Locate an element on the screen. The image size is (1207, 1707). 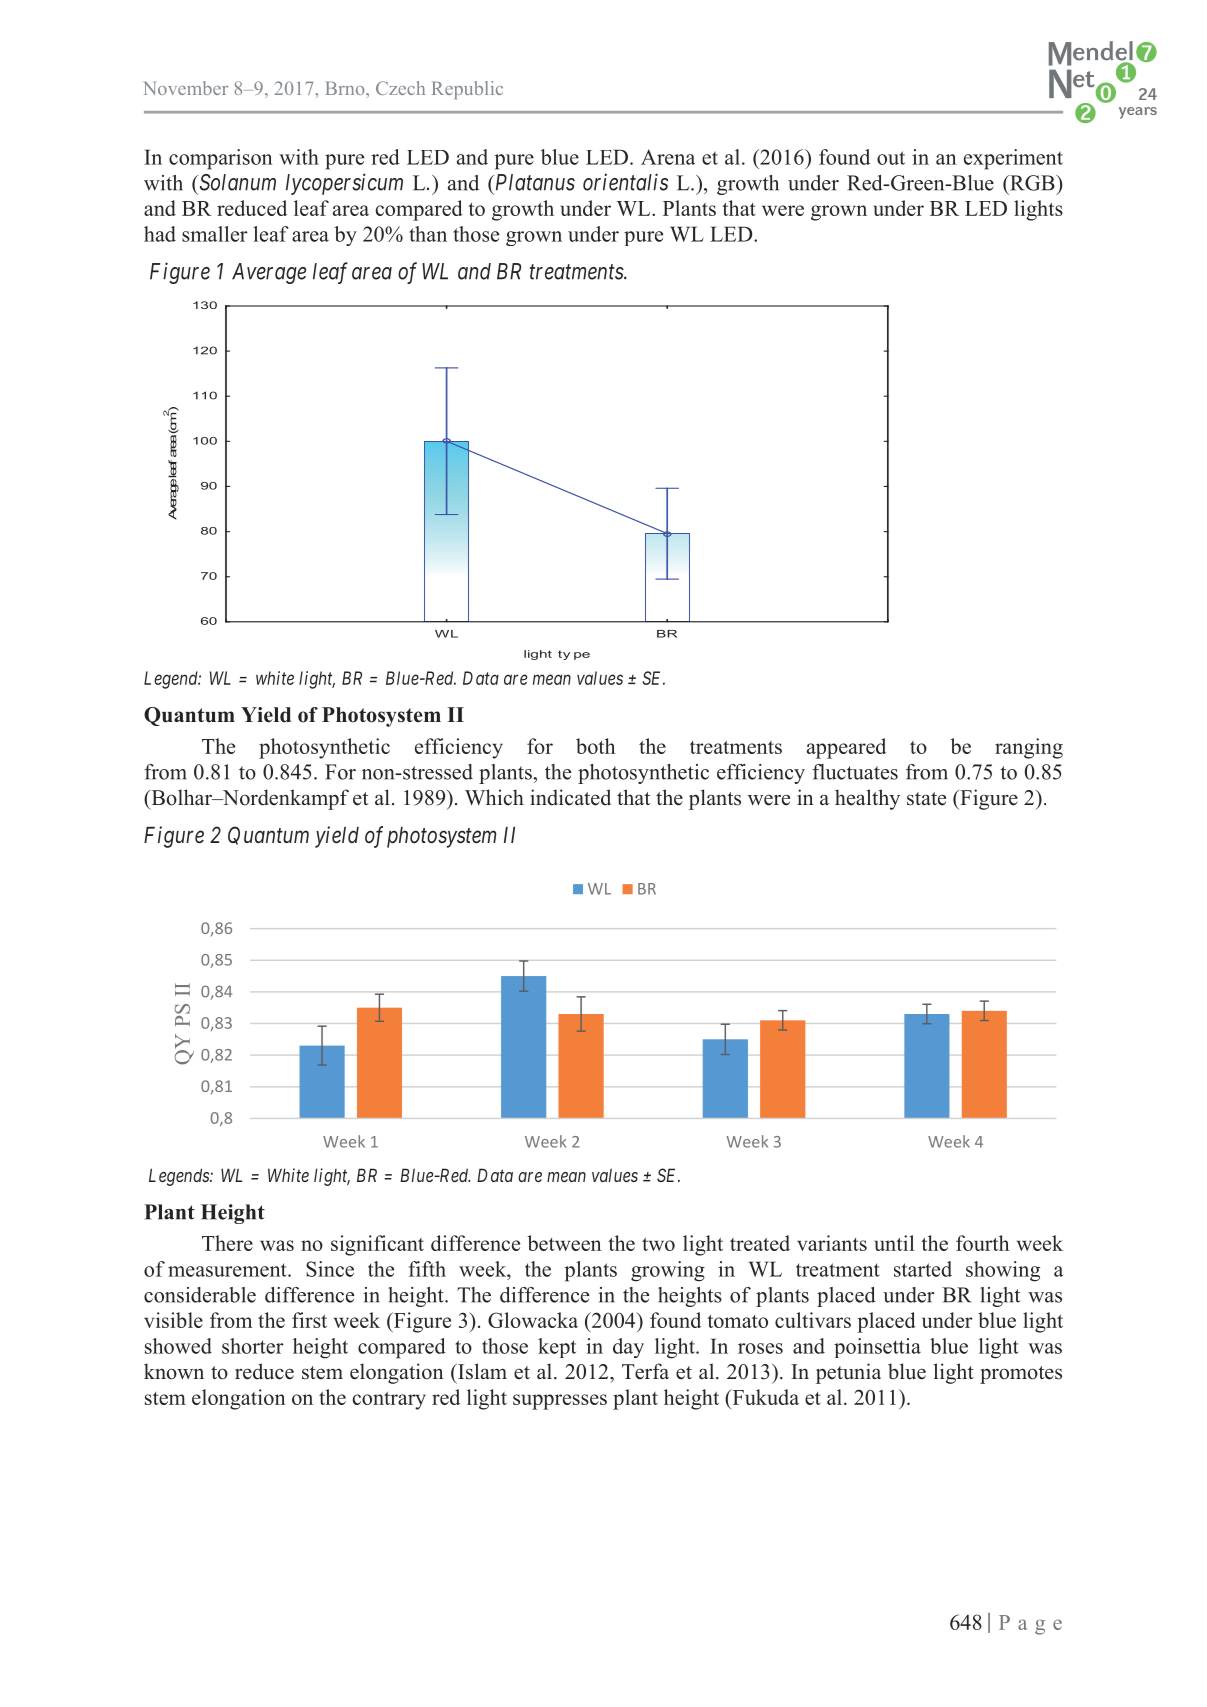
comparison is located at coordinates (220, 159).
